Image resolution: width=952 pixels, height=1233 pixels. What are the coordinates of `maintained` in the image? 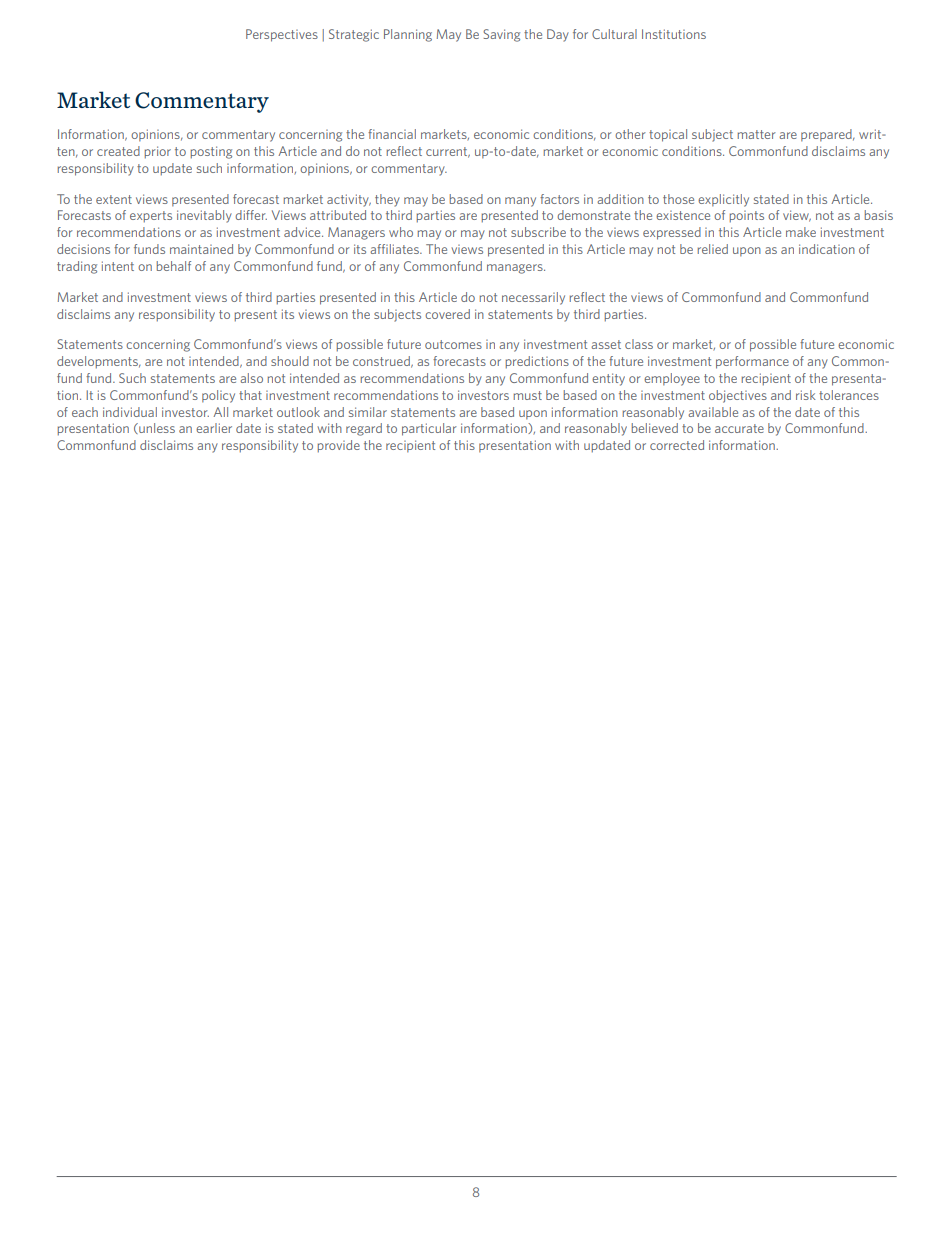 It's located at (201, 249).
